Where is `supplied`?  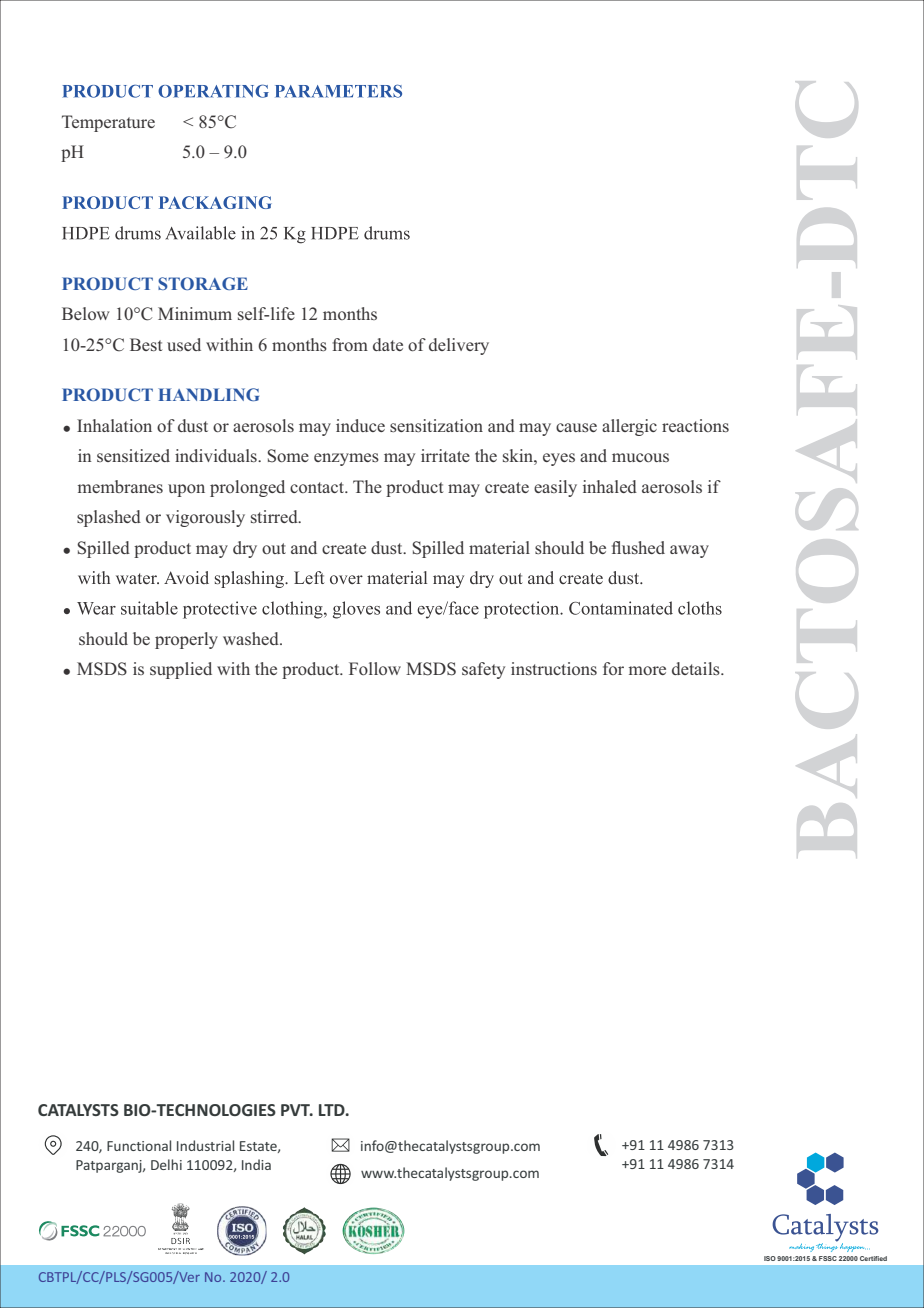 supplied is located at coordinates (181, 670).
